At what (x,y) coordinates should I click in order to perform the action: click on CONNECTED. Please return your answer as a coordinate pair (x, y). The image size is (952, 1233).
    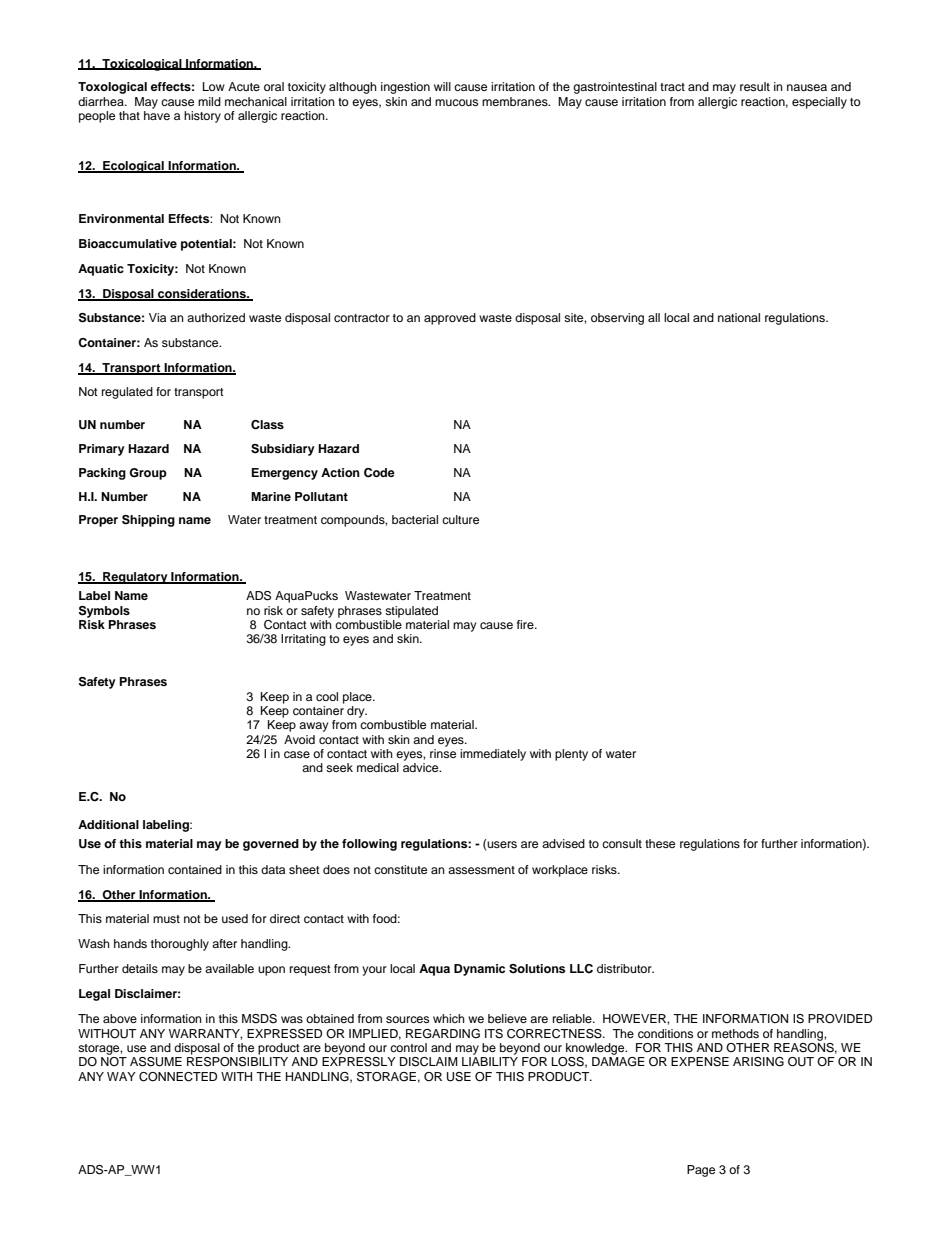
    Looking at the image, I should click on (178, 1077).
